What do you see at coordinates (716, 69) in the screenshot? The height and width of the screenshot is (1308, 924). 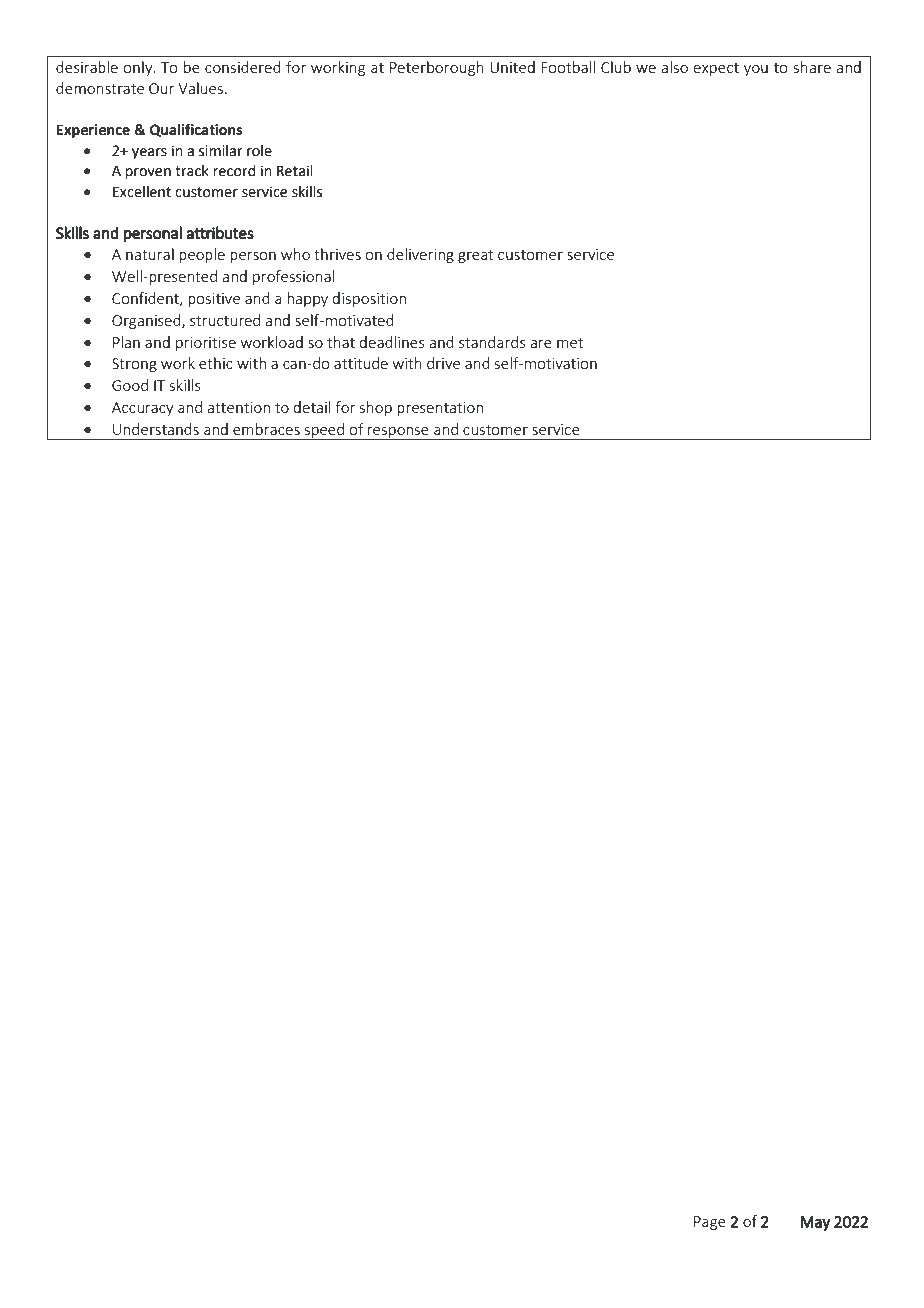 I see `expect` at bounding box center [716, 69].
